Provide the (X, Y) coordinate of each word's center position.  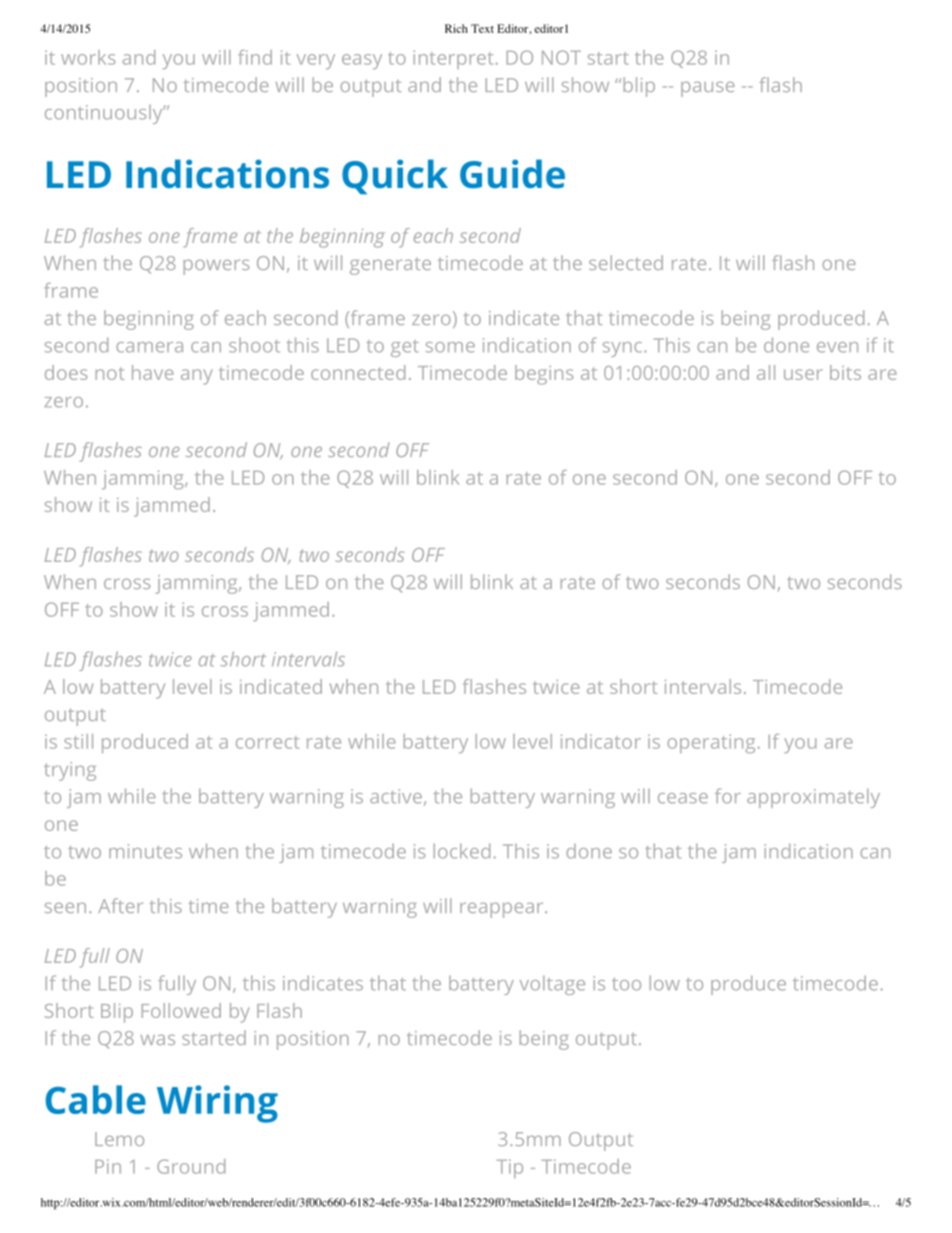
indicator (601, 741)
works (88, 57)
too (626, 984)
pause (708, 89)
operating (711, 743)
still (78, 741)
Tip (510, 1168)
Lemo (119, 1139)
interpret (453, 59)
